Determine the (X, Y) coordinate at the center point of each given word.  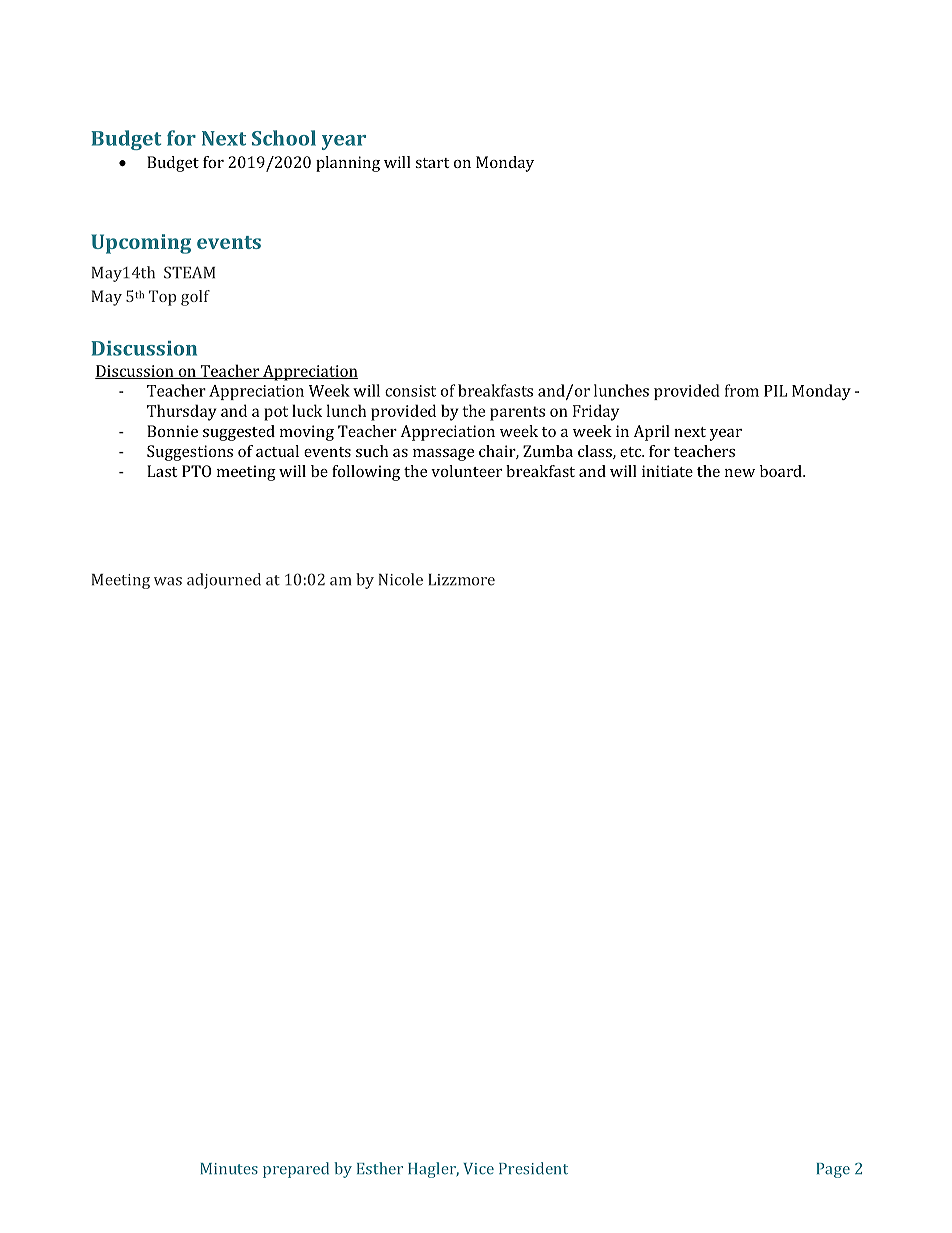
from (742, 390)
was (168, 581)
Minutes (229, 1169)
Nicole (401, 579)
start (432, 163)
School (284, 138)
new (740, 473)
